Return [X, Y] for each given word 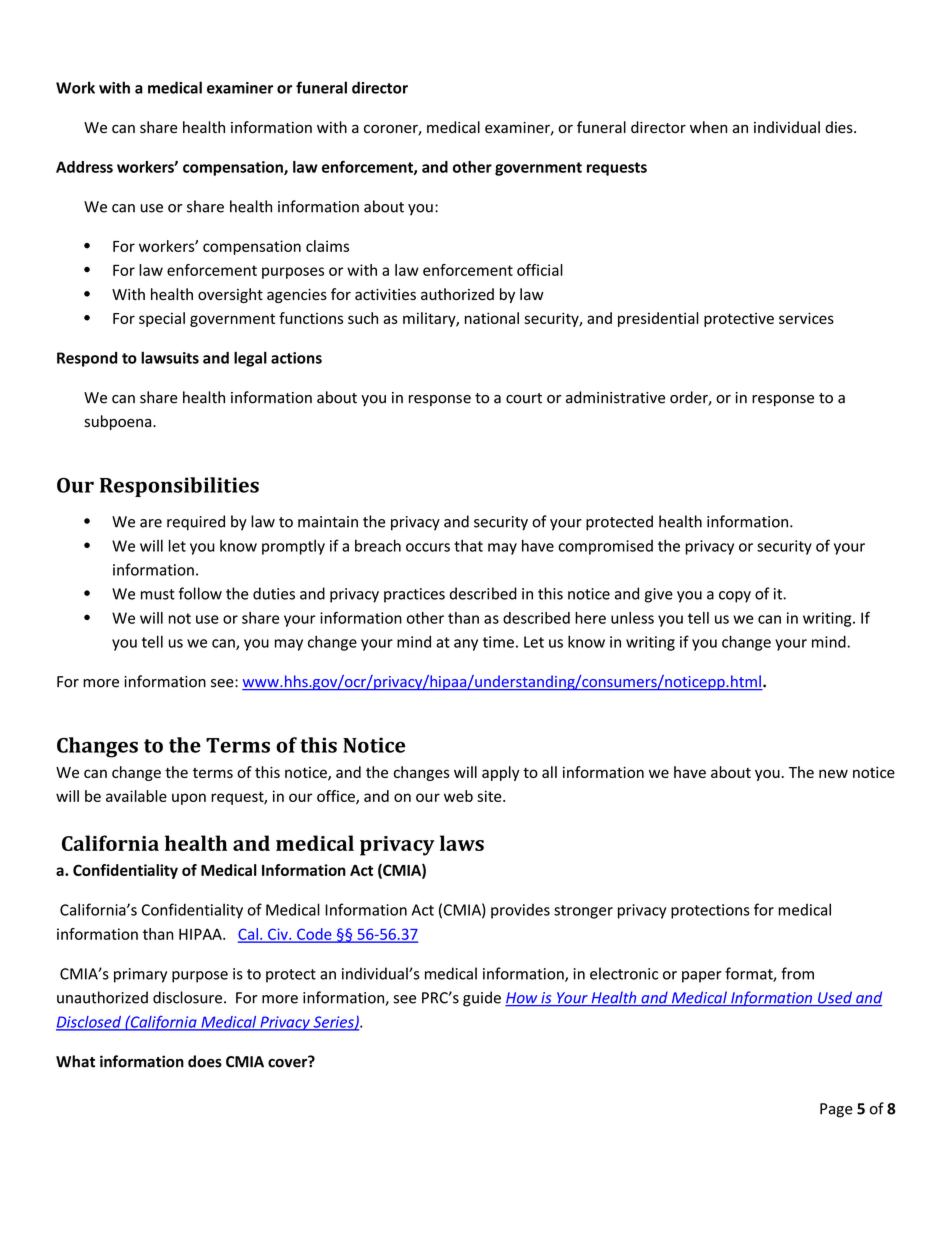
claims [327, 246]
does [205, 1061]
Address [84, 167]
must [158, 594]
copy [735, 597]
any [466, 645]
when [708, 127]
